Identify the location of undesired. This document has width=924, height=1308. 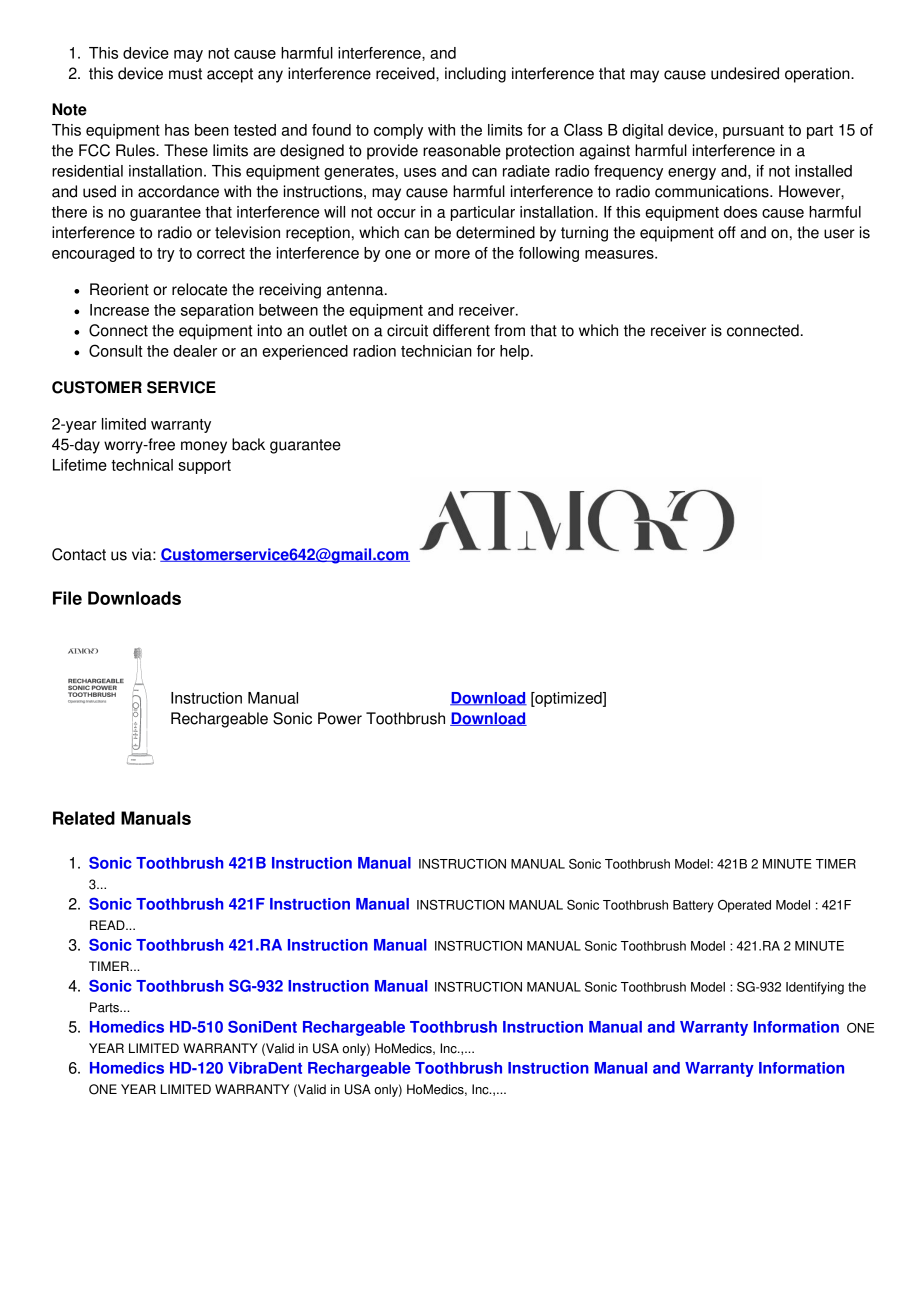
(745, 73).
